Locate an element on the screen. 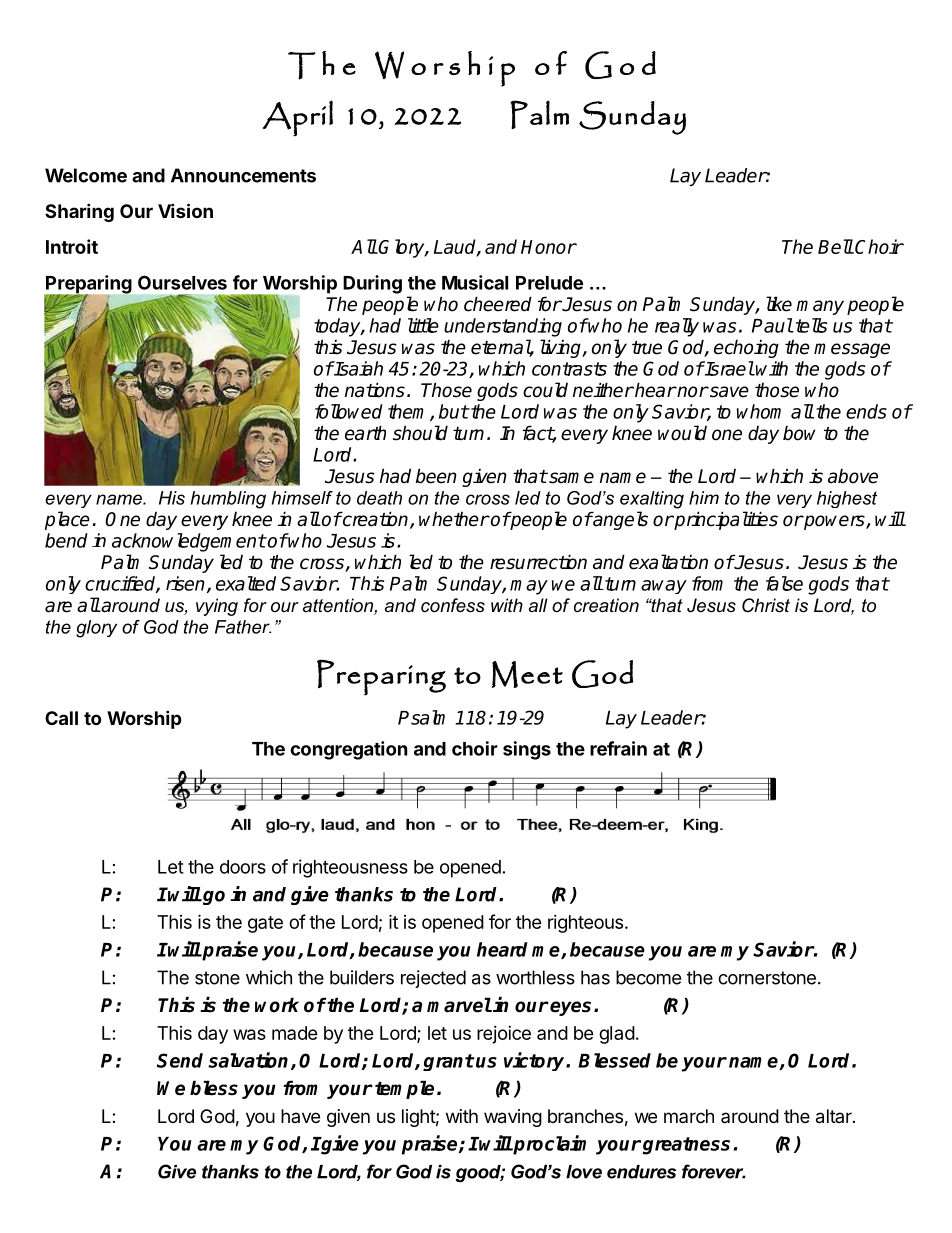 The image size is (952, 1233). Send is located at coordinates (180, 1060).
